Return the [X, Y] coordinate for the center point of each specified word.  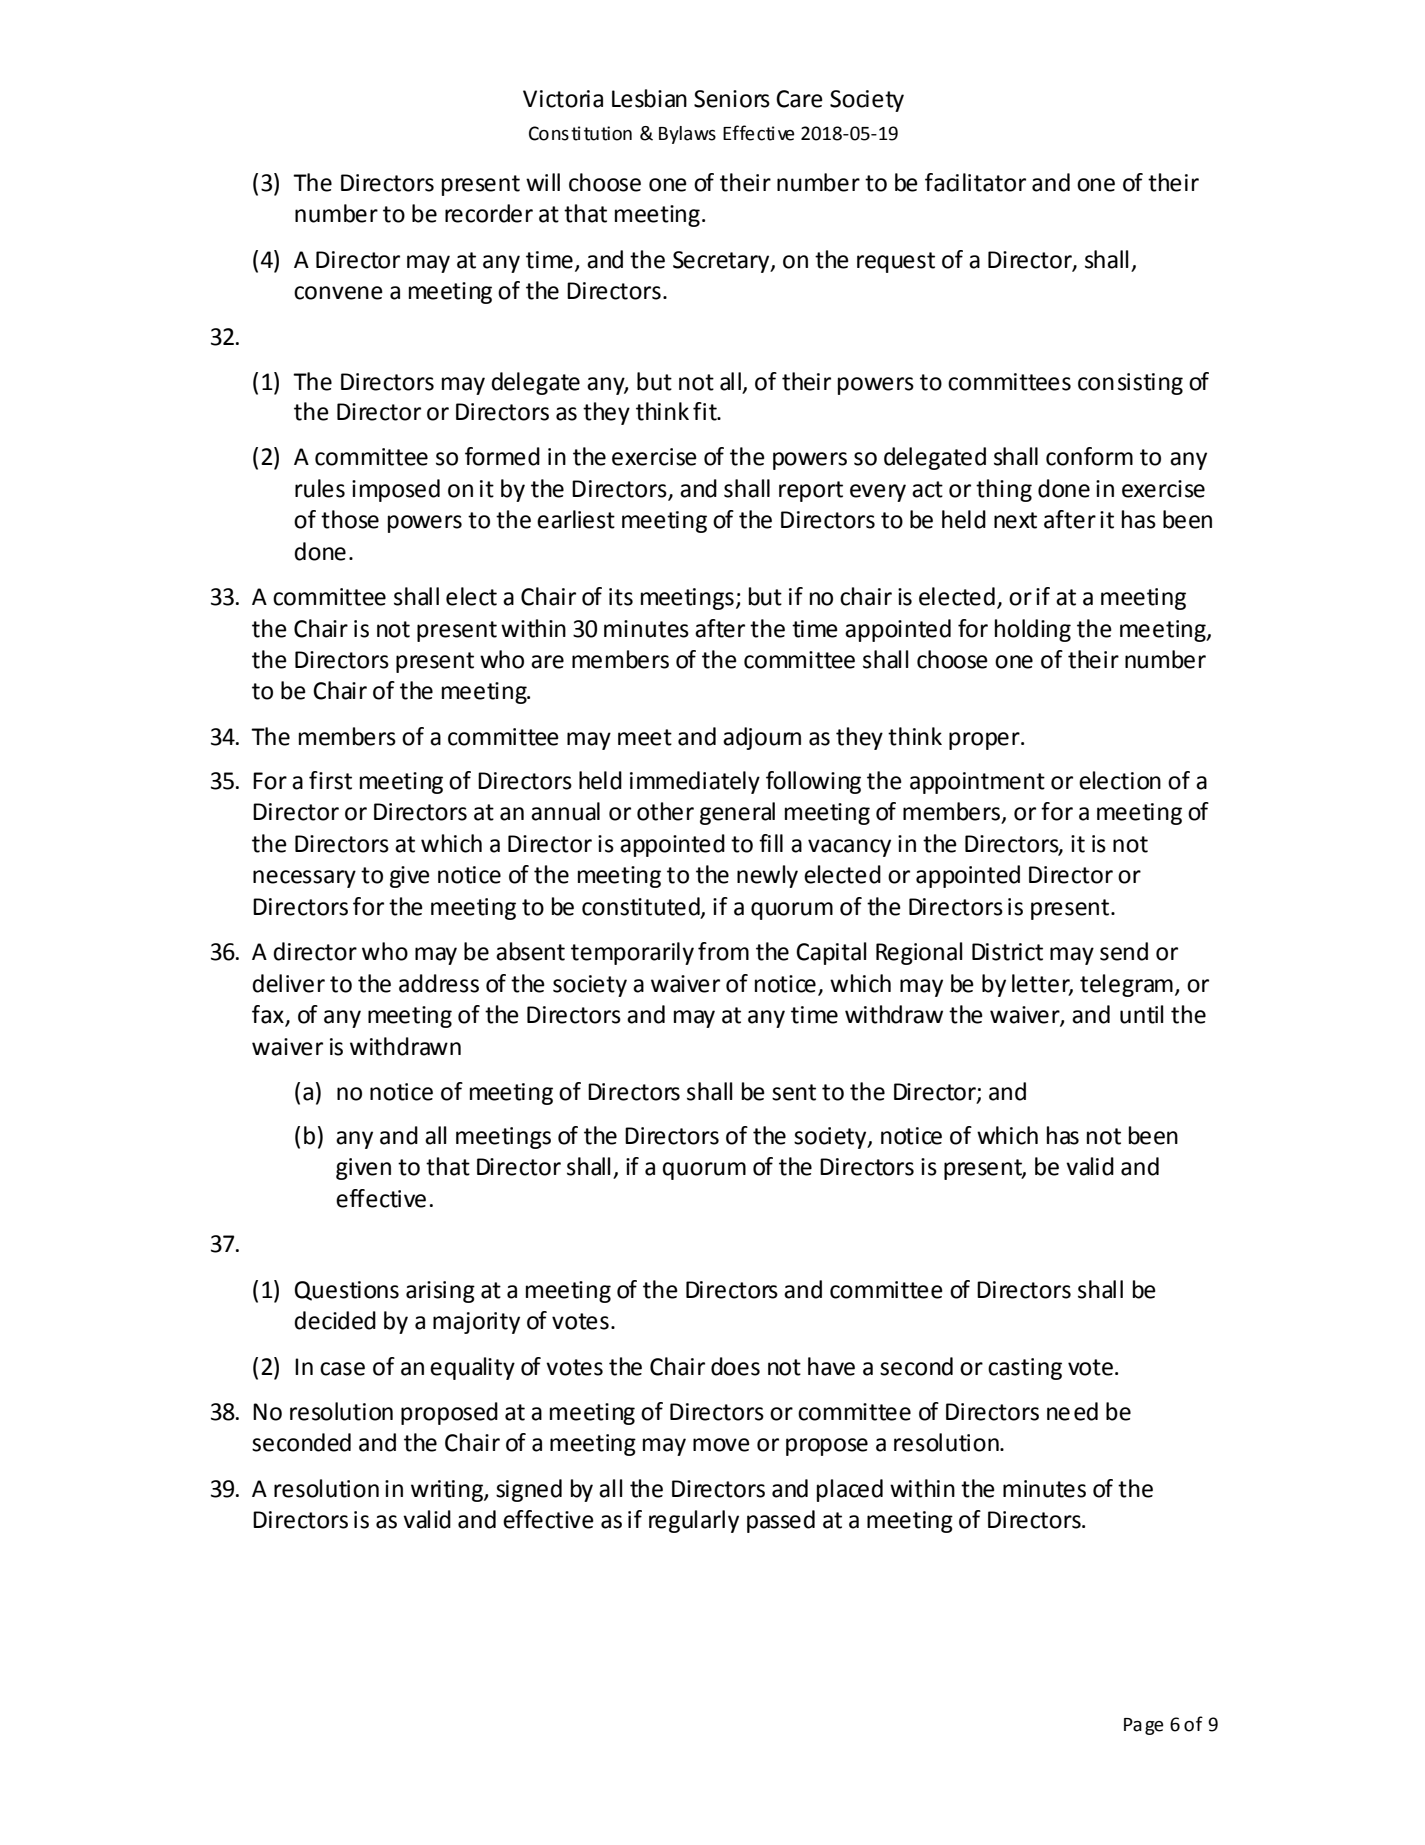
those [350, 519]
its [621, 597]
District [1007, 952]
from [723, 951]
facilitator [975, 182]
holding [1033, 630]
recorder [489, 213]
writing [448, 1491]
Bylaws [687, 135]
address [439, 983]
